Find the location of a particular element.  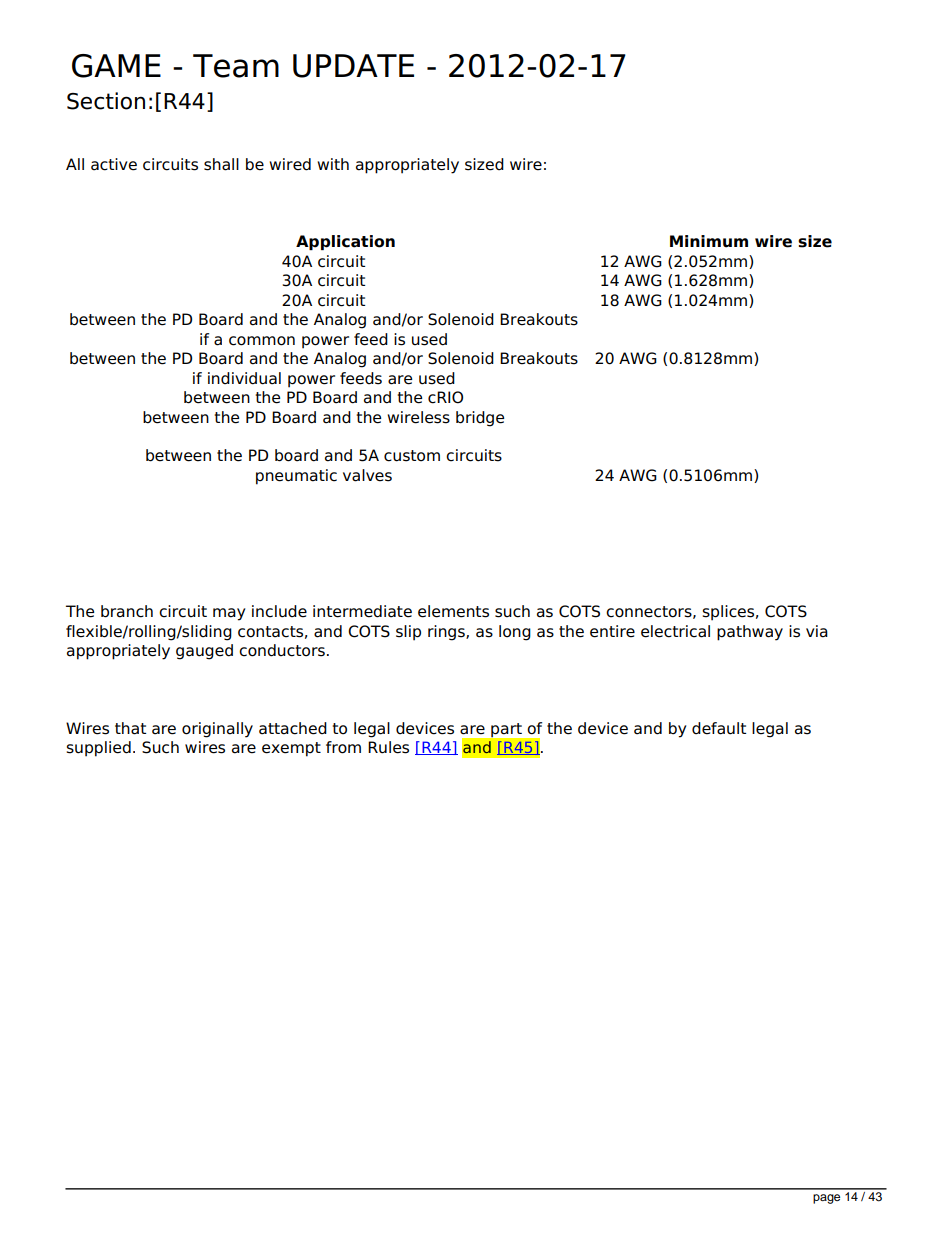

Team is located at coordinates (236, 66).
